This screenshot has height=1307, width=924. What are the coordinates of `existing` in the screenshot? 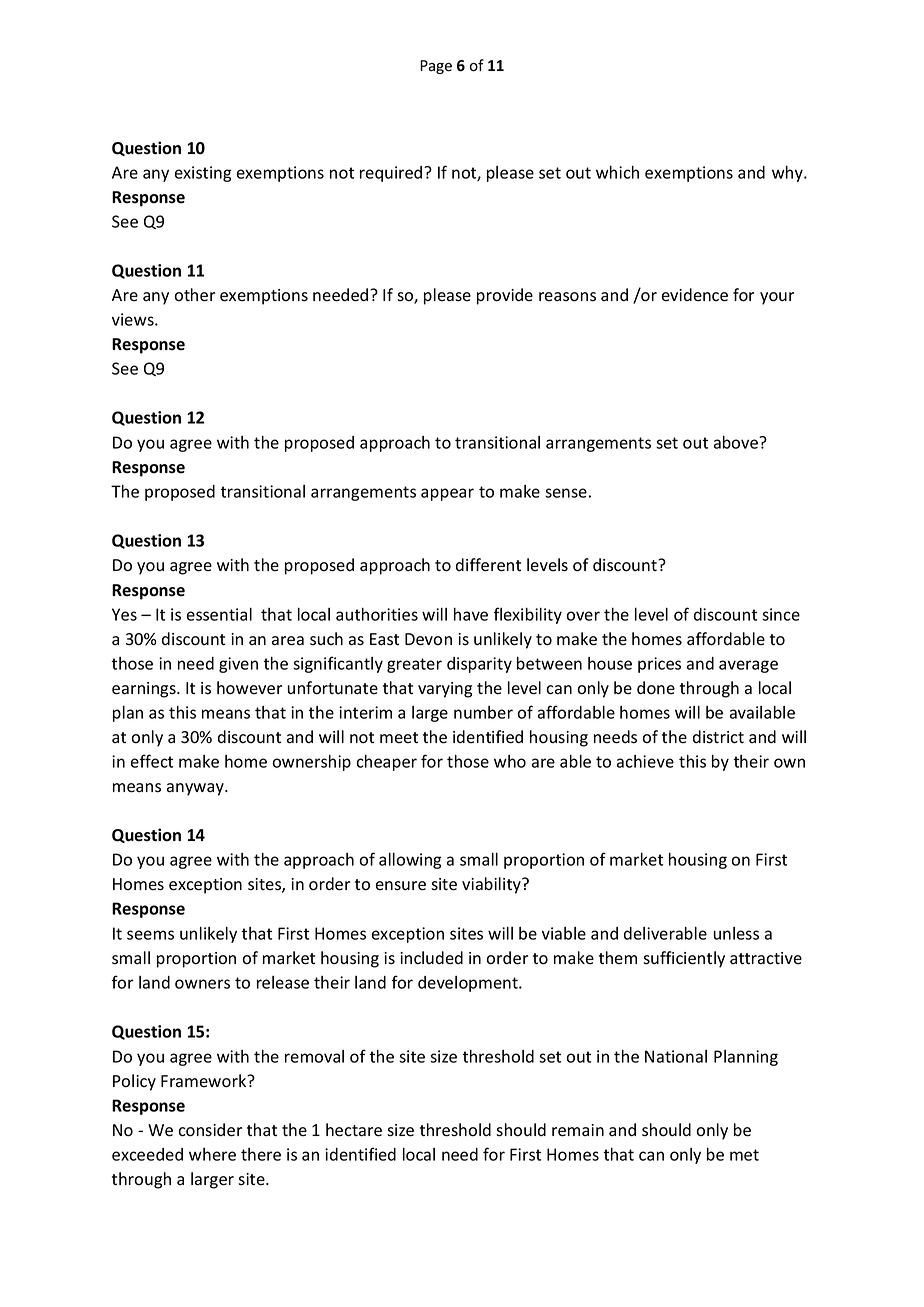 It's located at (203, 174).
